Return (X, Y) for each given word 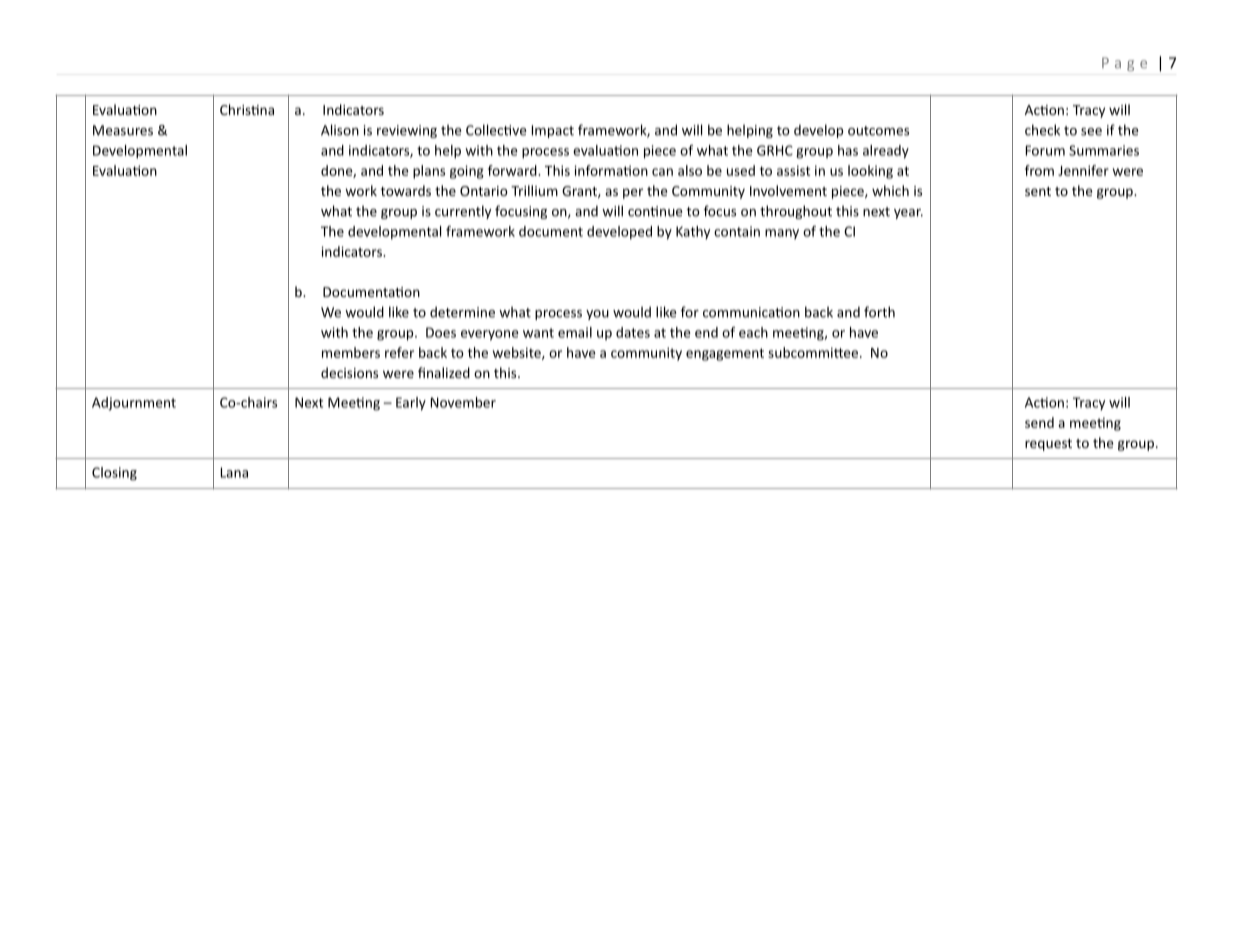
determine (462, 312)
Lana (234, 472)
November (463, 402)
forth (879, 312)
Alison (340, 130)
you (597, 315)
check (1042, 130)
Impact (553, 131)
